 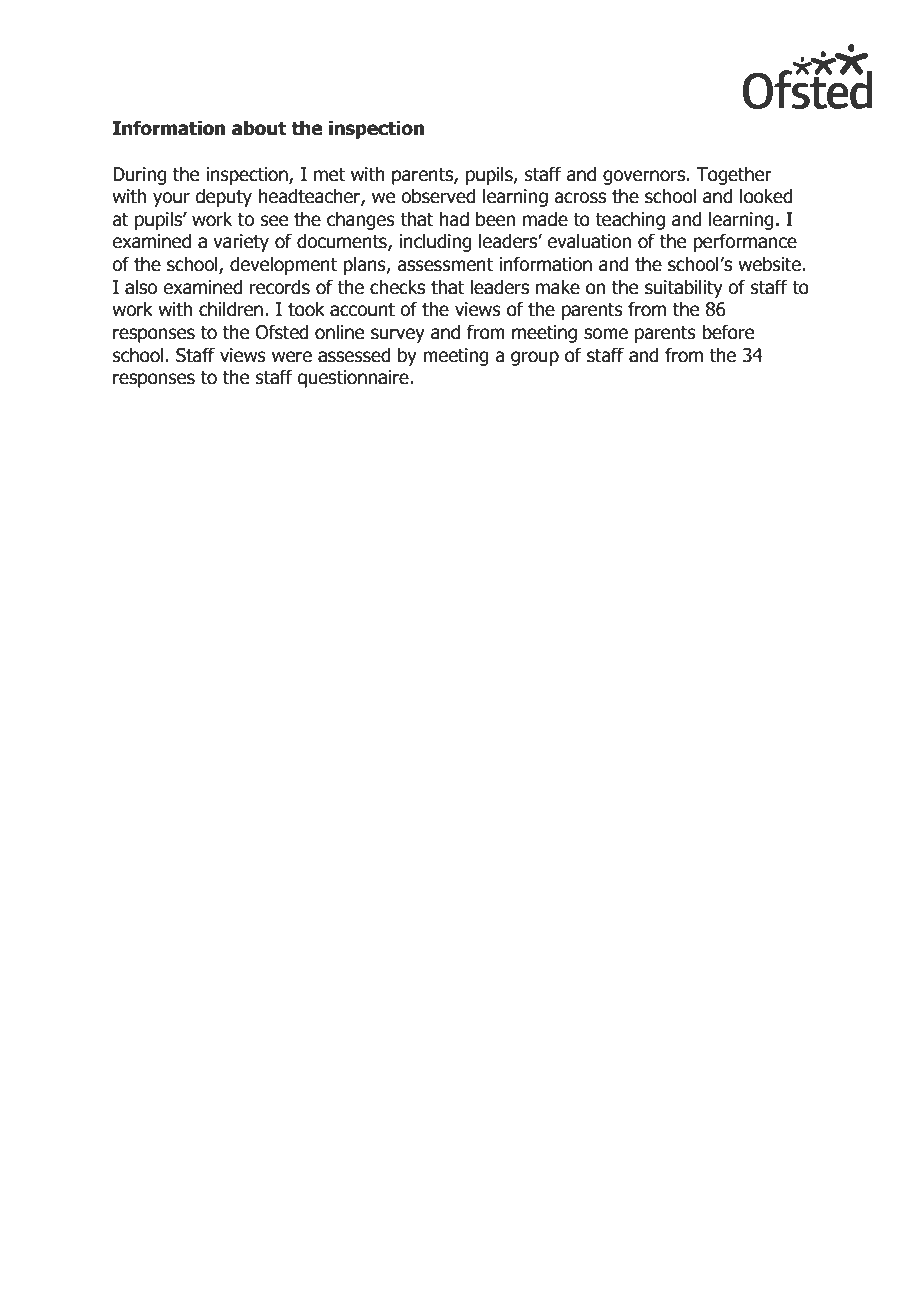 I want to click on before, so click(x=728, y=332).
